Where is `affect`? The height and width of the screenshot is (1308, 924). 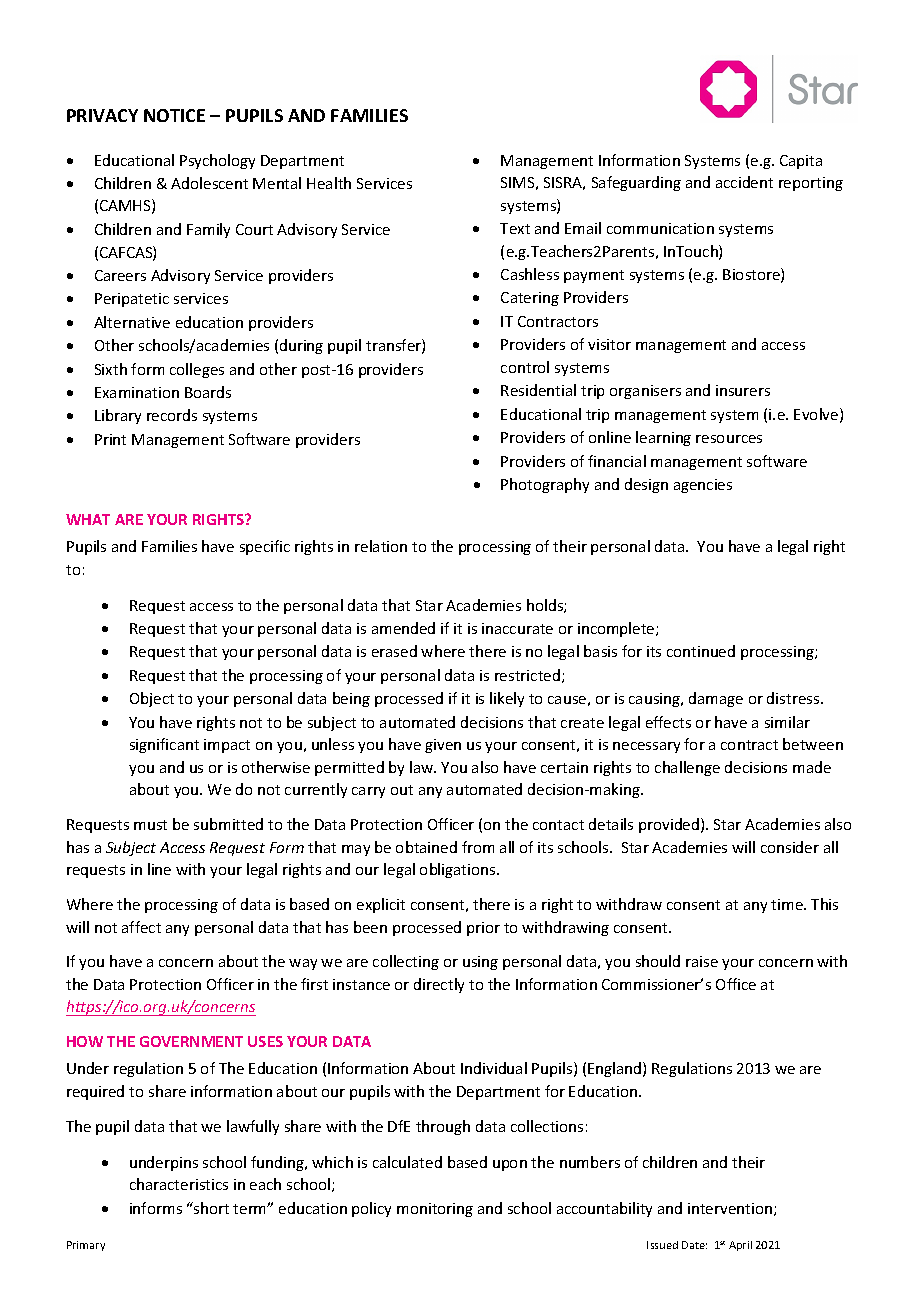
affect is located at coordinates (141, 927).
